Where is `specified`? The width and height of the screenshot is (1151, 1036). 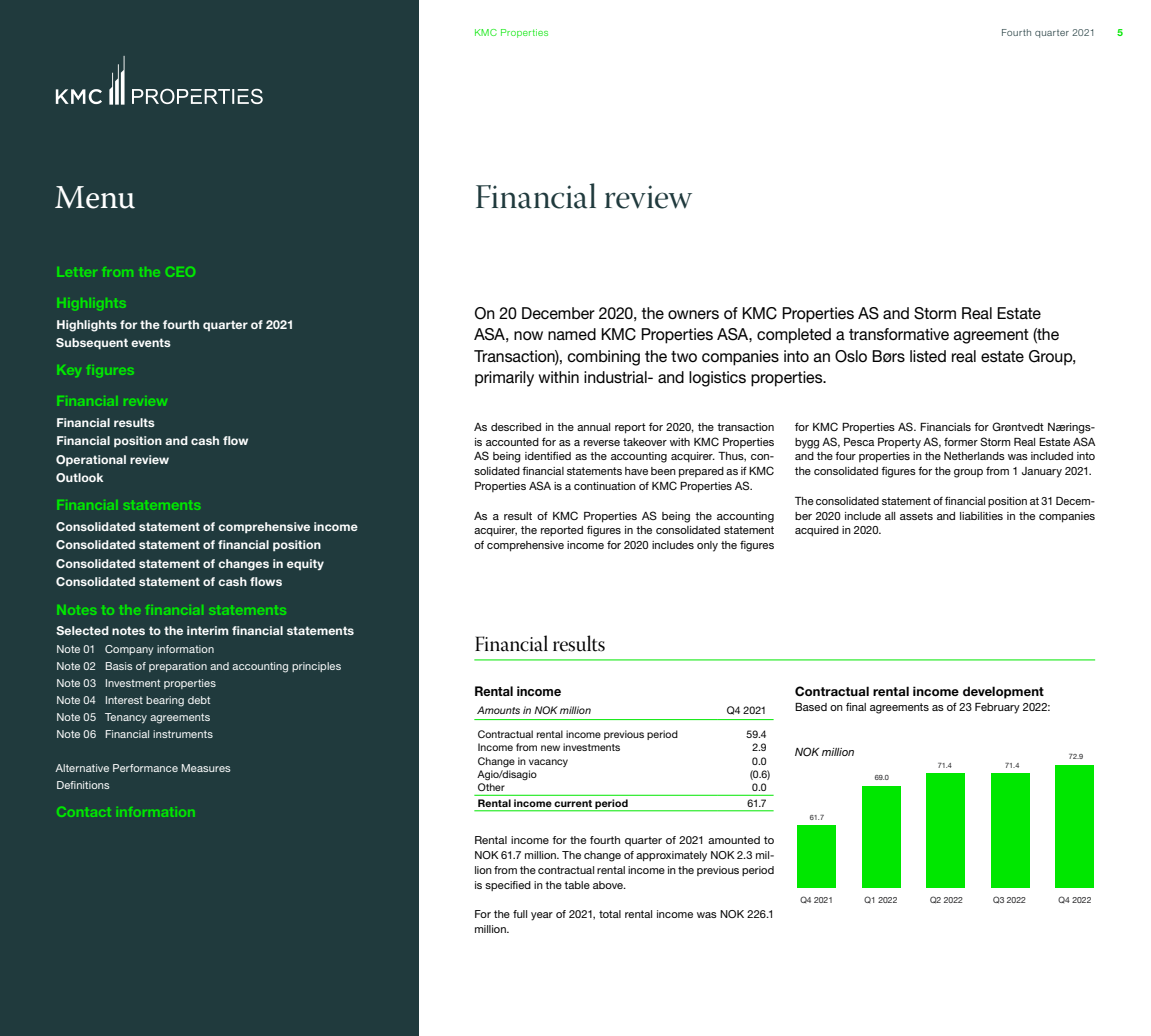 specified is located at coordinates (508, 886).
